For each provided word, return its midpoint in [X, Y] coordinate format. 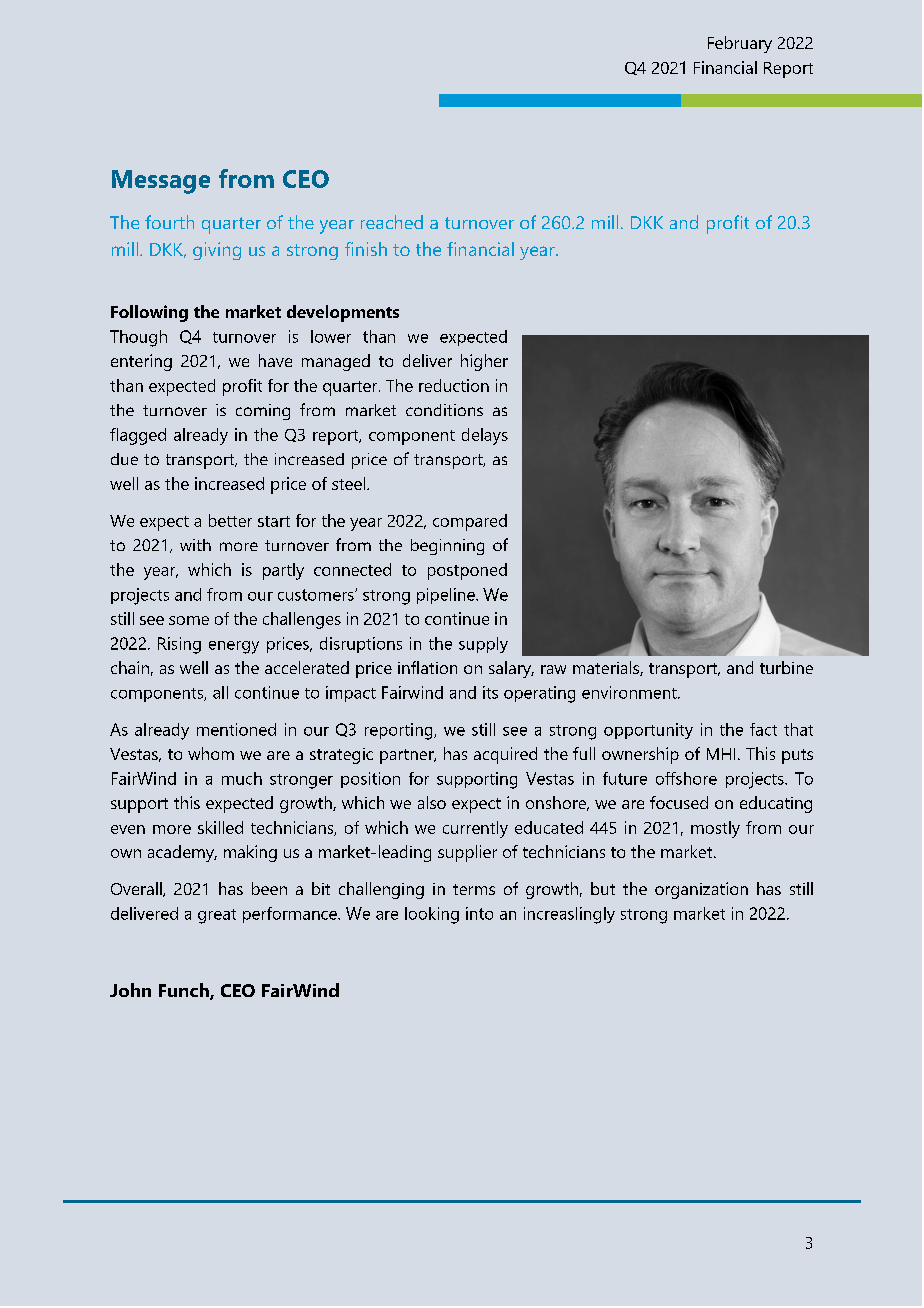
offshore [686, 778]
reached [392, 222]
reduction [454, 385]
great [217, 916]
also [432, 802]
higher [484, 362]
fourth [169, 222]
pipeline [447, 596]
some [189, 620]
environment [630, 692]
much [242, 778]
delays [485, 436]
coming [263, 412]
